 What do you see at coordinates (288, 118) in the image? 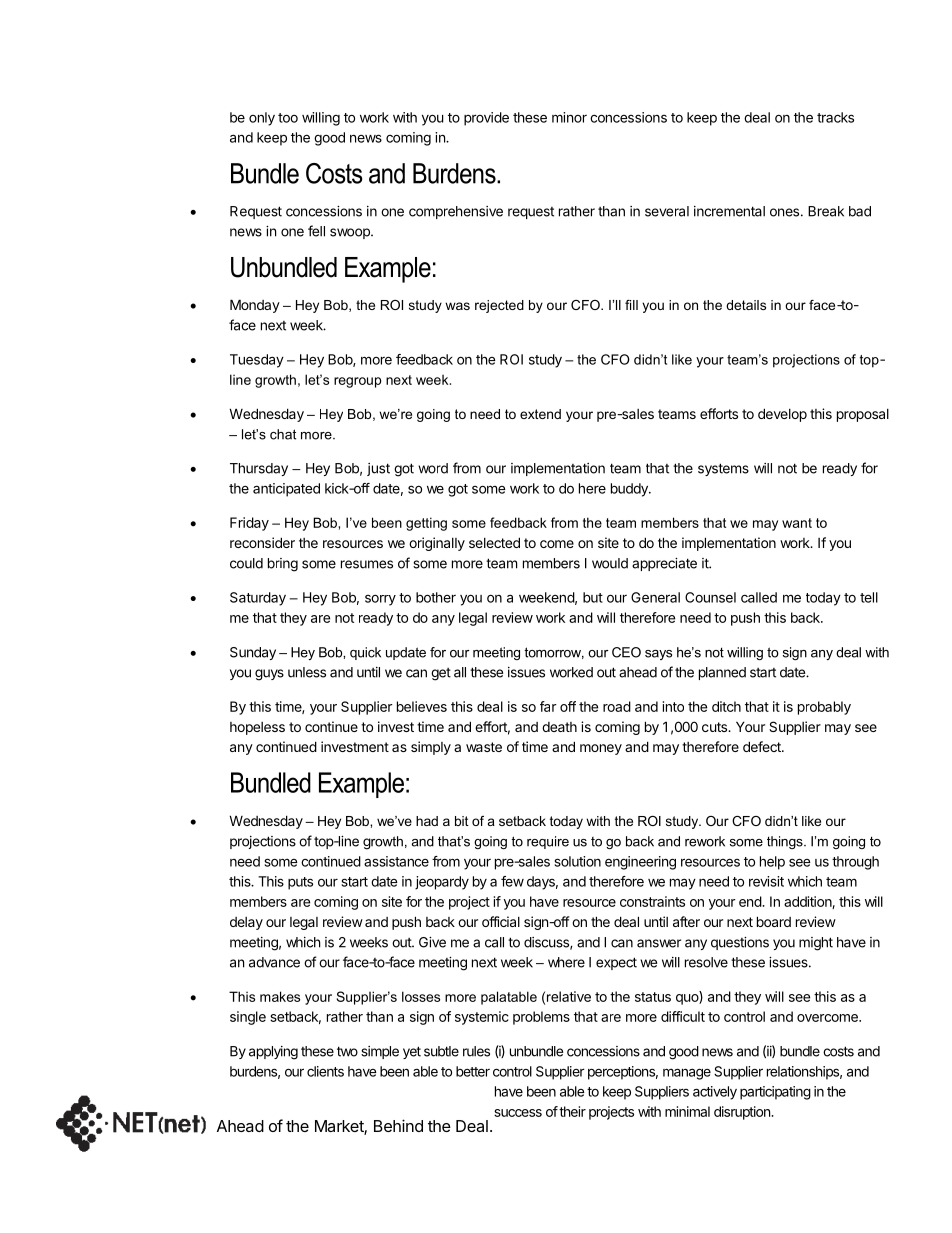
I see `too` at bounding box center [288, 118].
